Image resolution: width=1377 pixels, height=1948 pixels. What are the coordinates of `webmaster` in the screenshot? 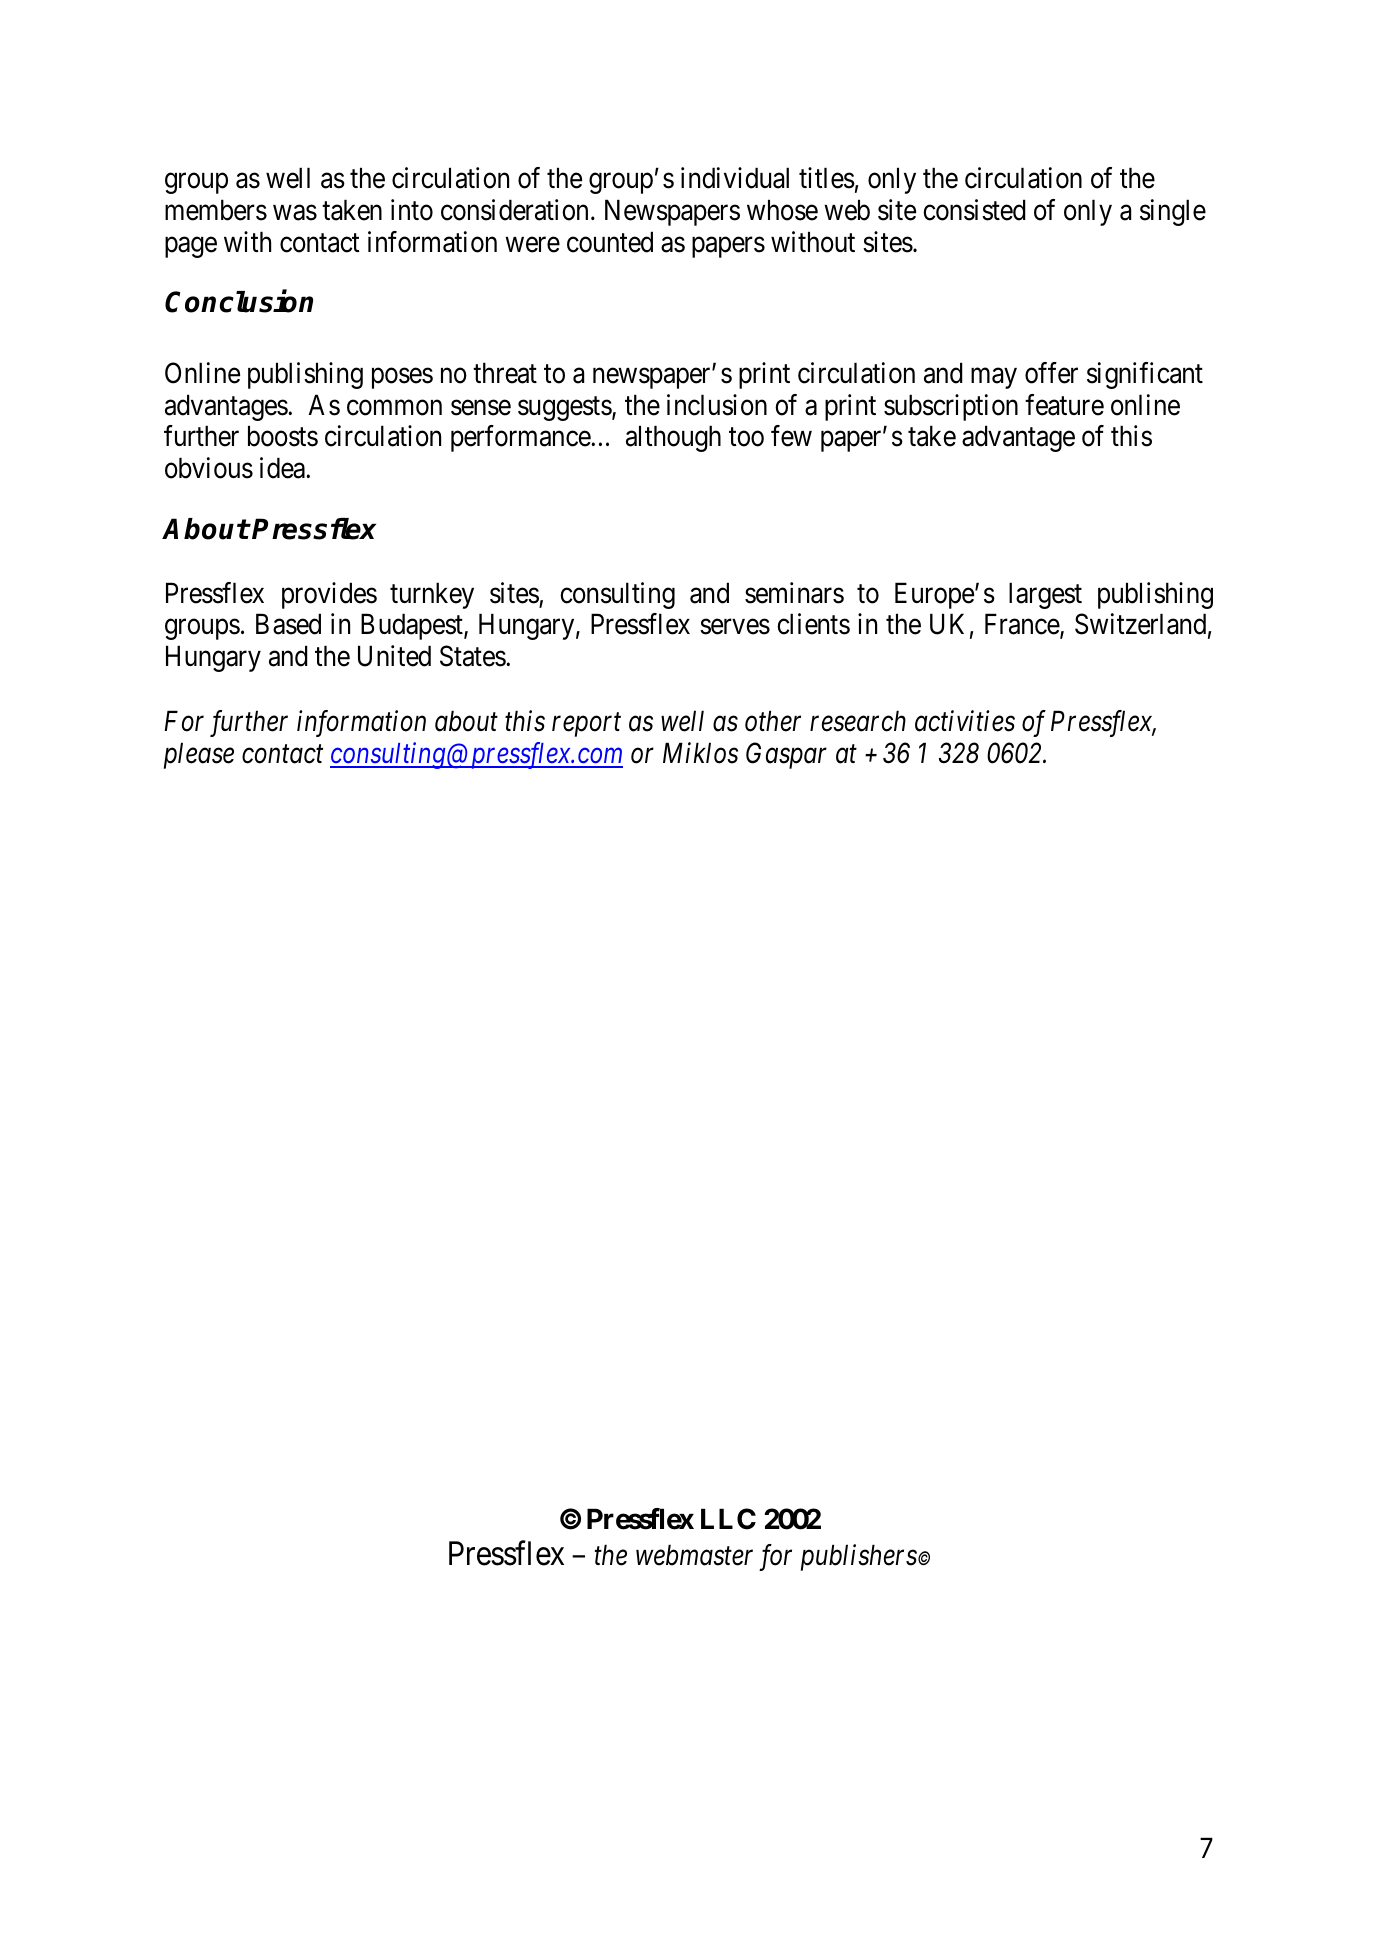 It's located at (694, 1555).
